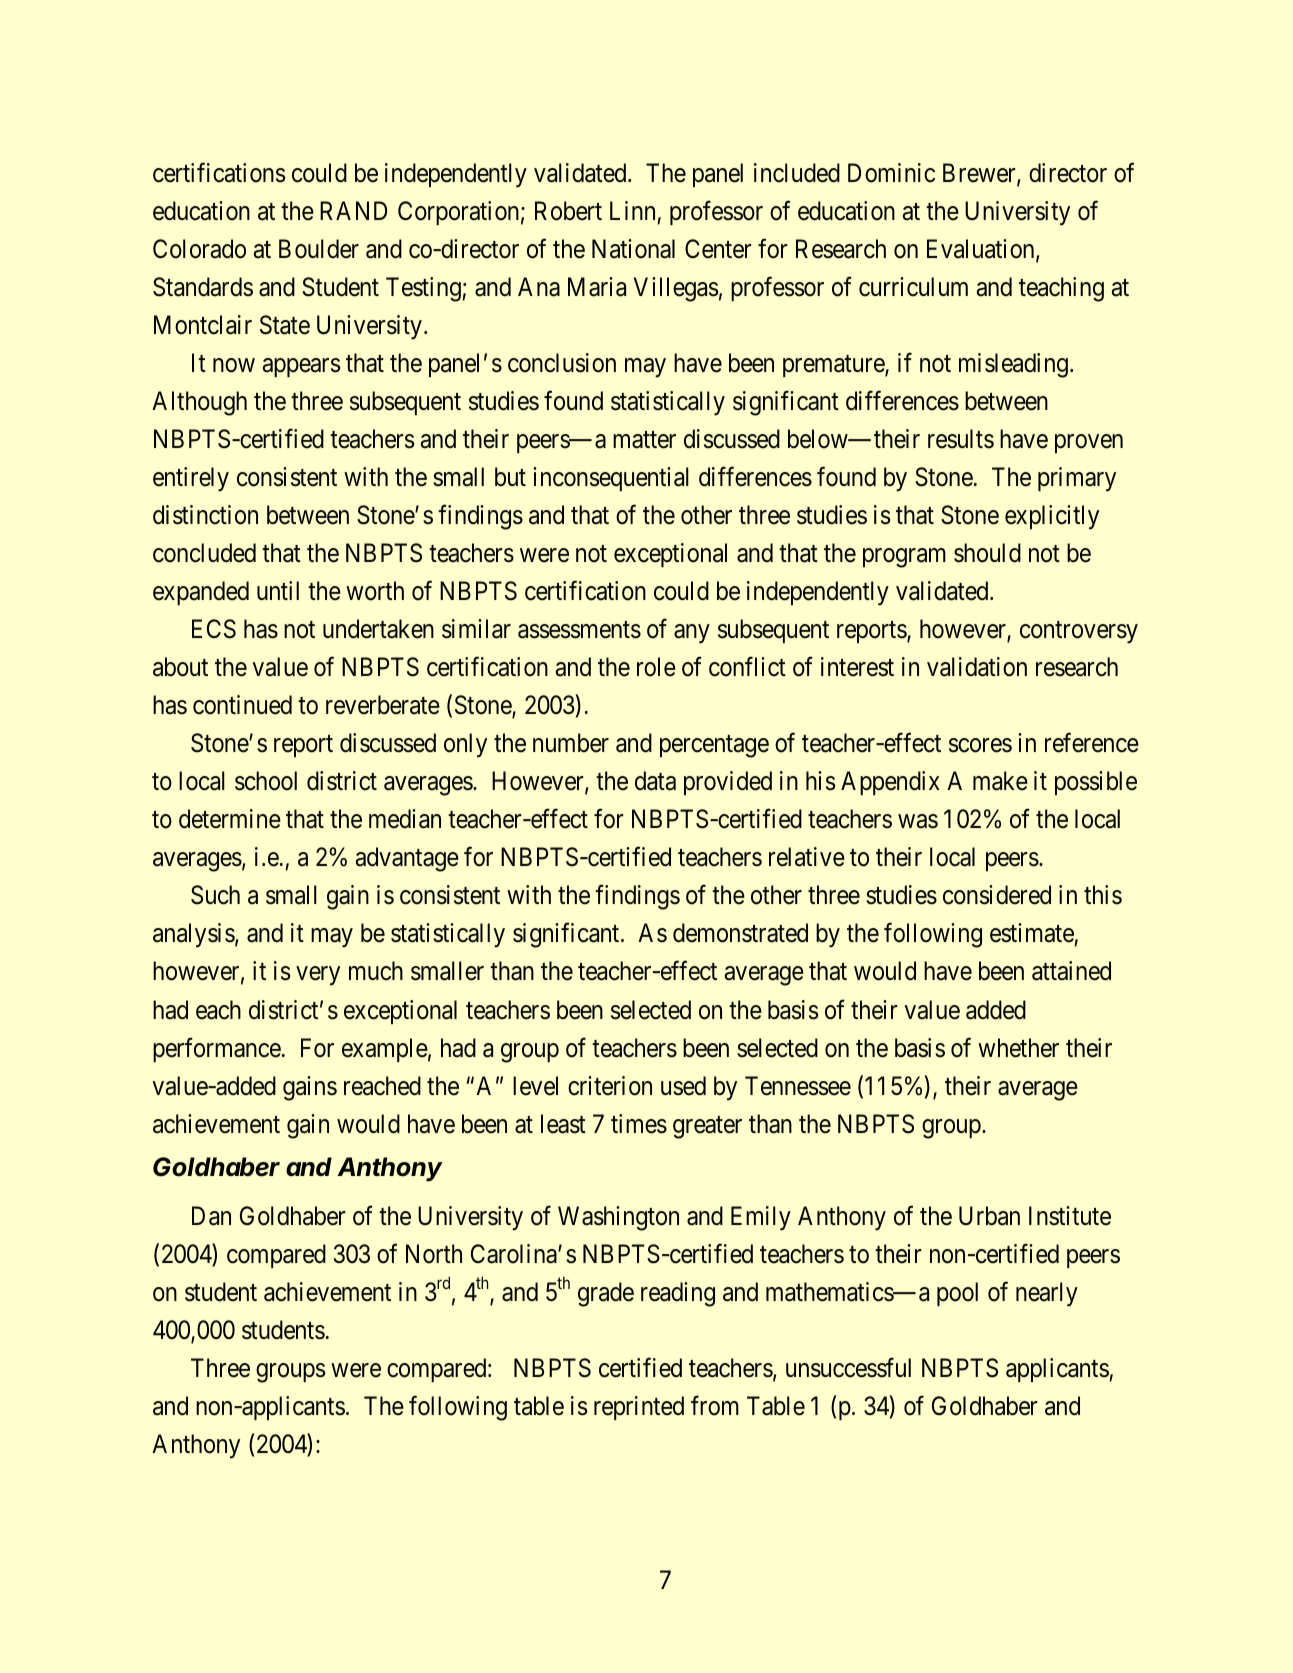 The width and height of the screenshot is (1293, 1673). I want to click on very, so click(318, 976).
